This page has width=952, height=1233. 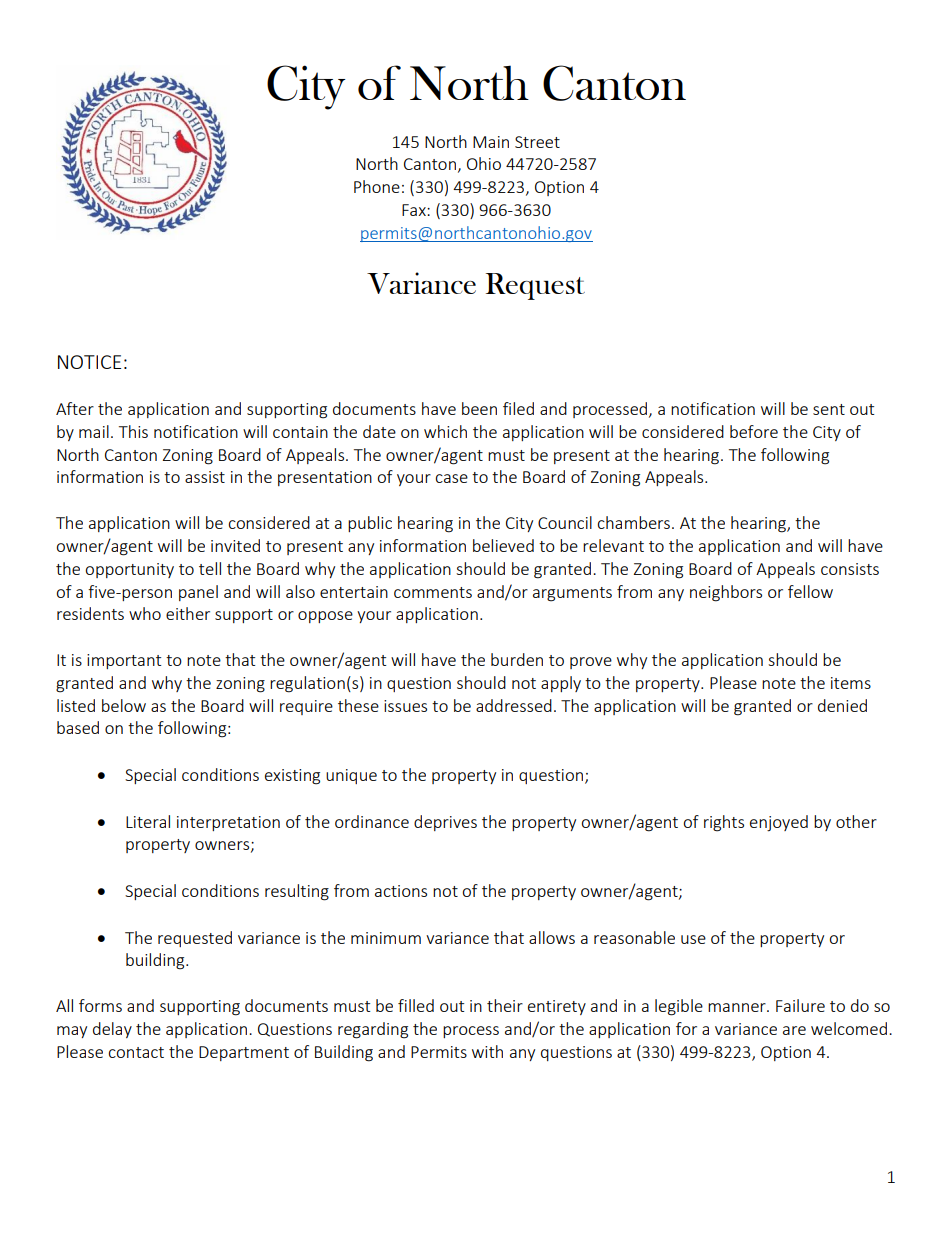 What do you see at coordinates (124, 661) in the page?
I see `important` at bounding box center [124, 661].
